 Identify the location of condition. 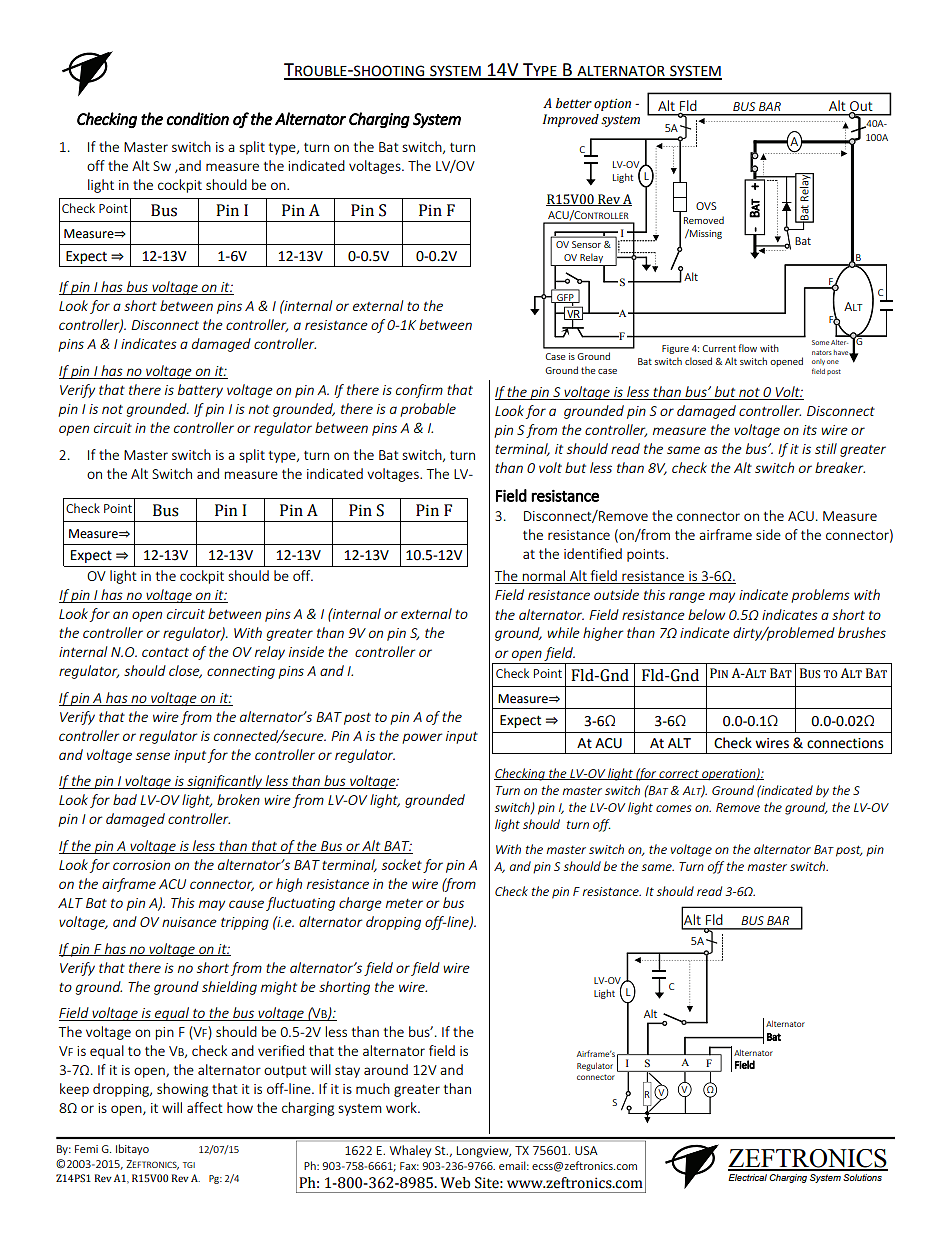
(197, 119).
